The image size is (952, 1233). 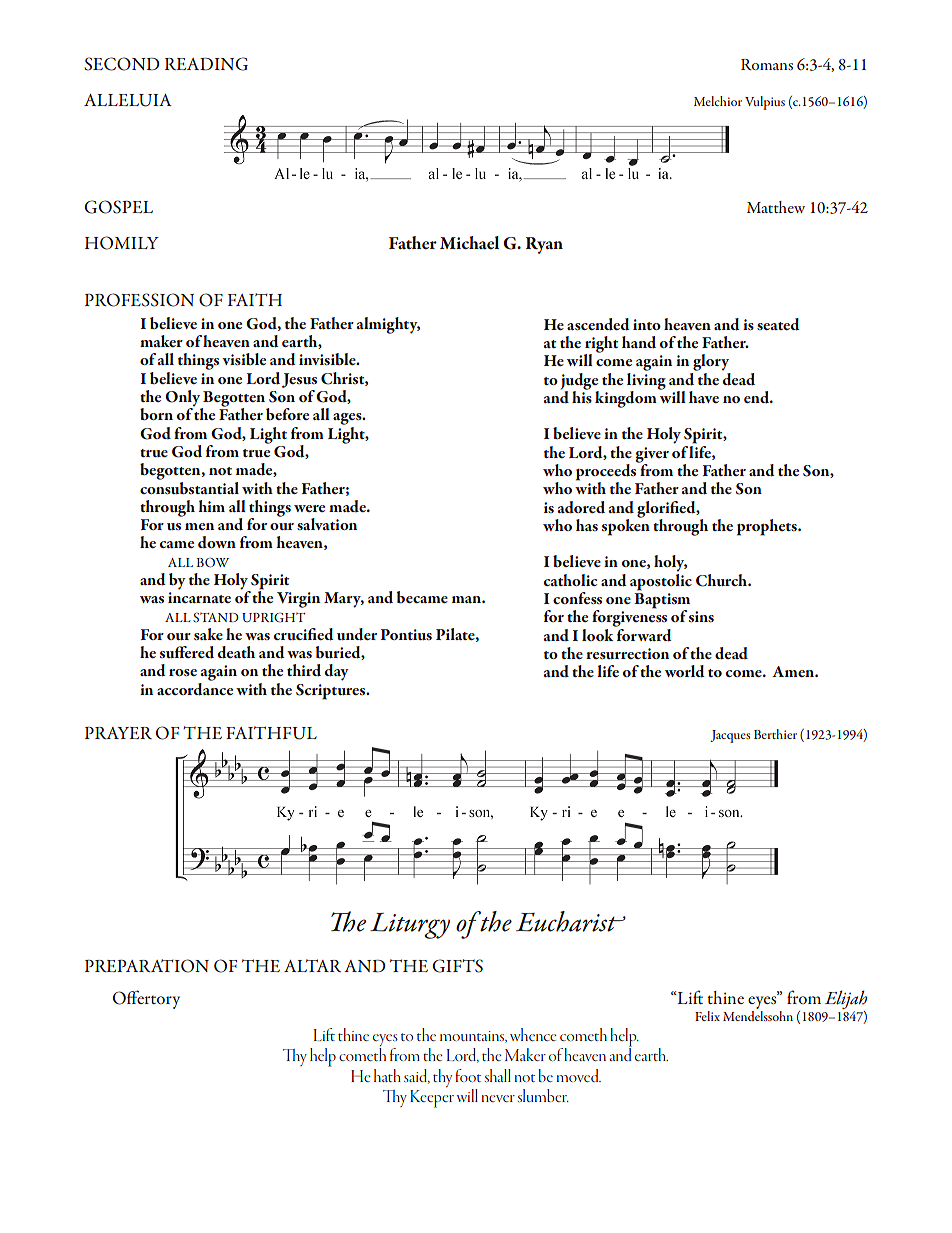 I want to click on Romans, so click(x=767, y=64).
